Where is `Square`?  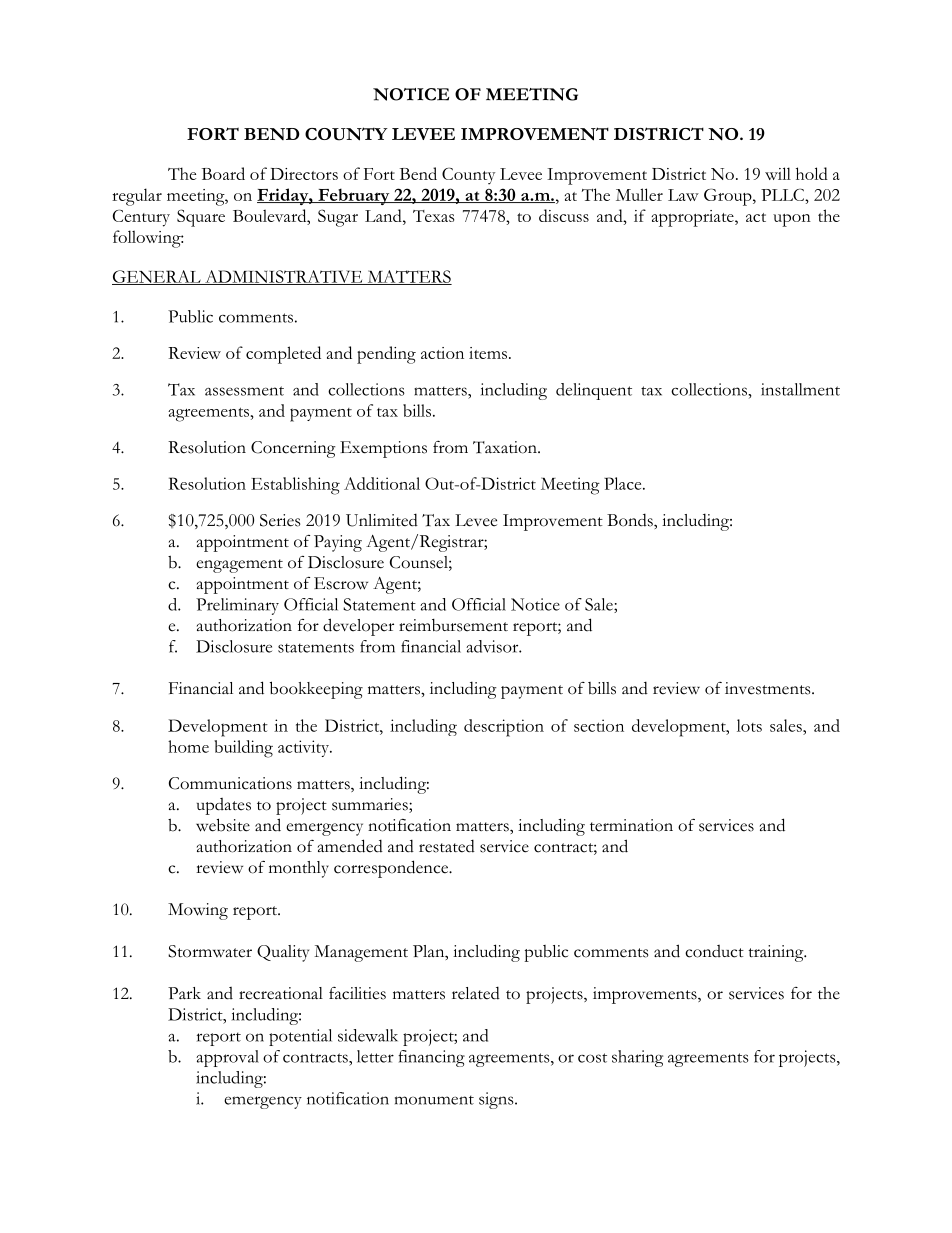 Square is located at coordinates (201, 218).
